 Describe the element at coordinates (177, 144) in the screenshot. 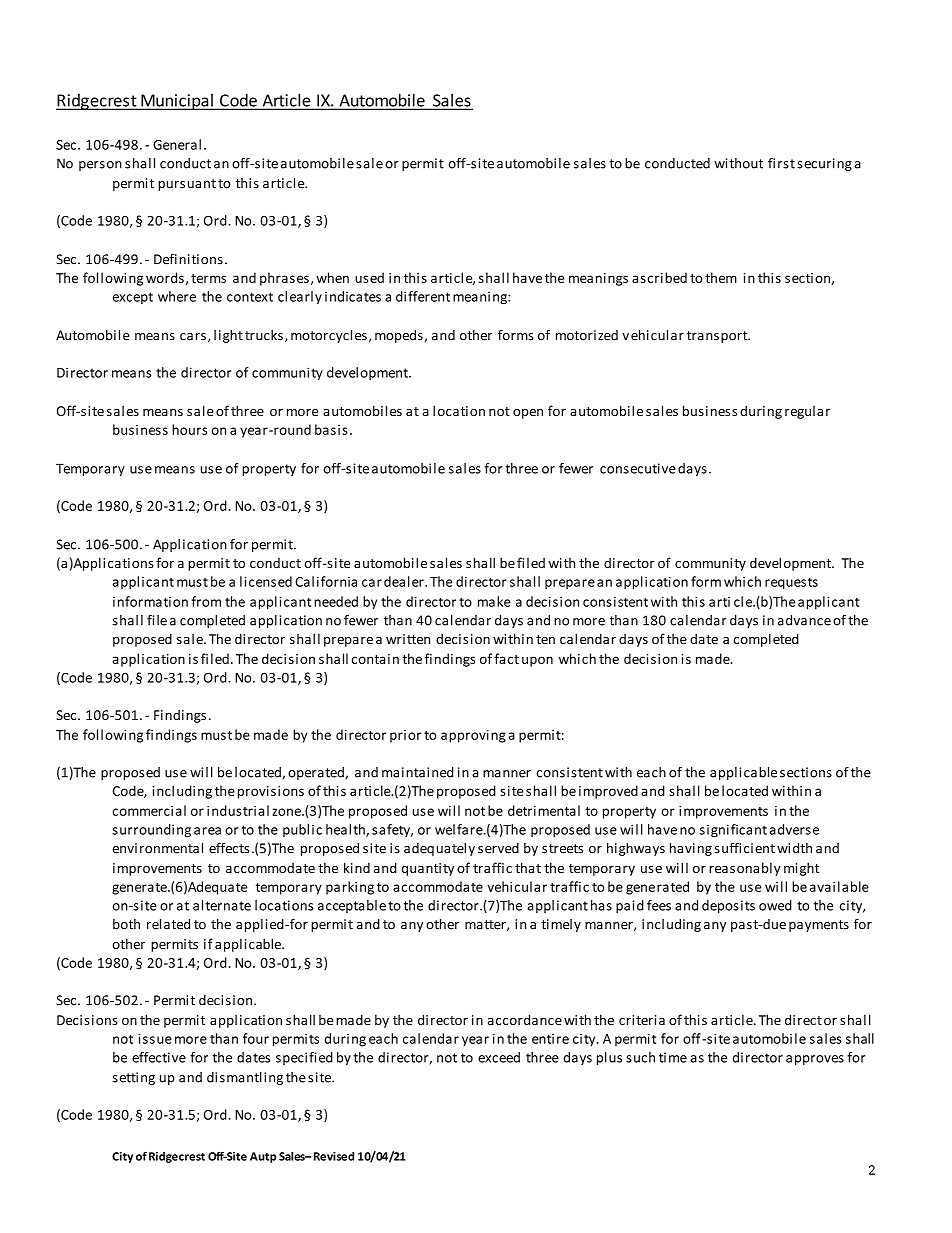

I see `General` at that location.
